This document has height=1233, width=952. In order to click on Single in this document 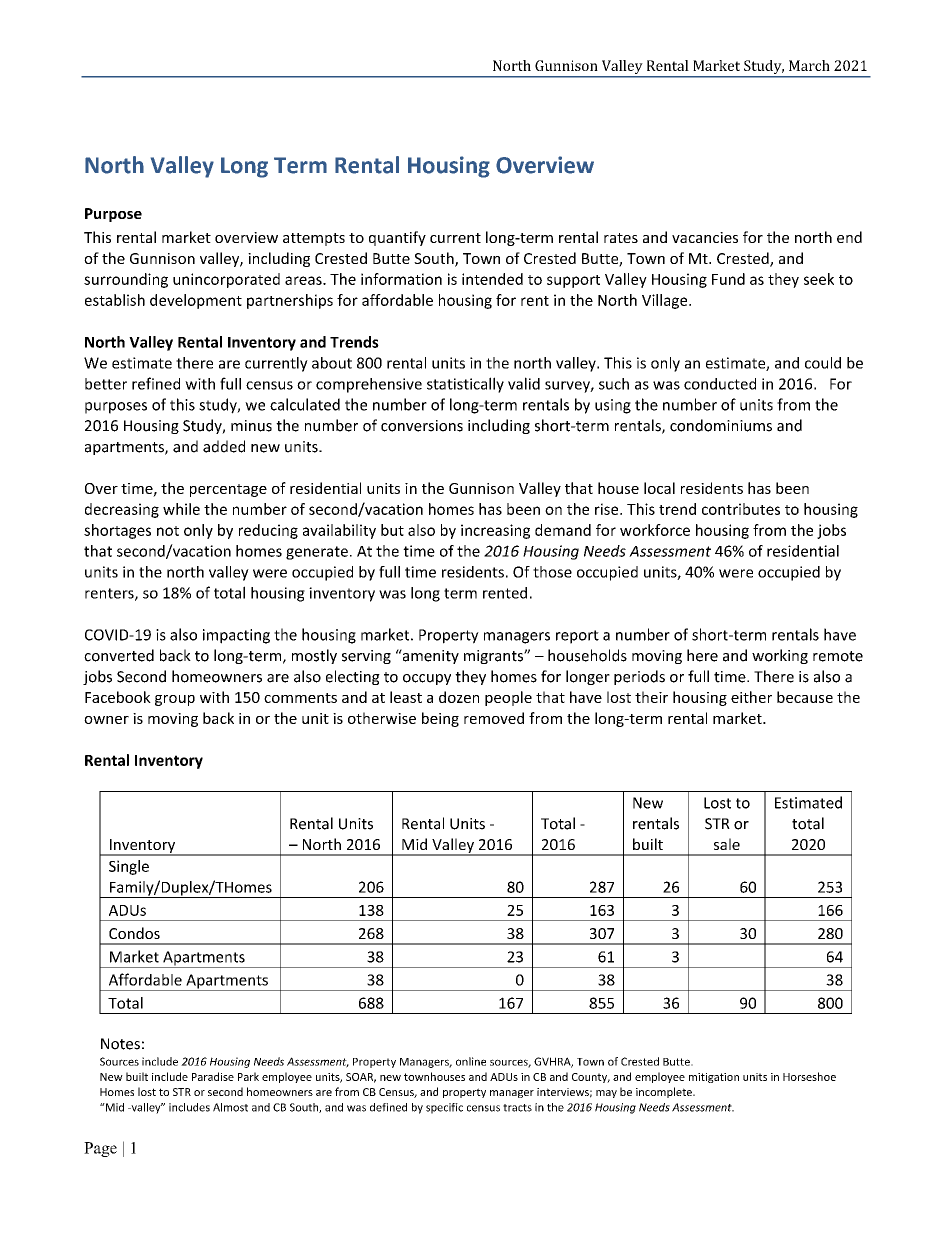, I will do `click(129, 867)`.
